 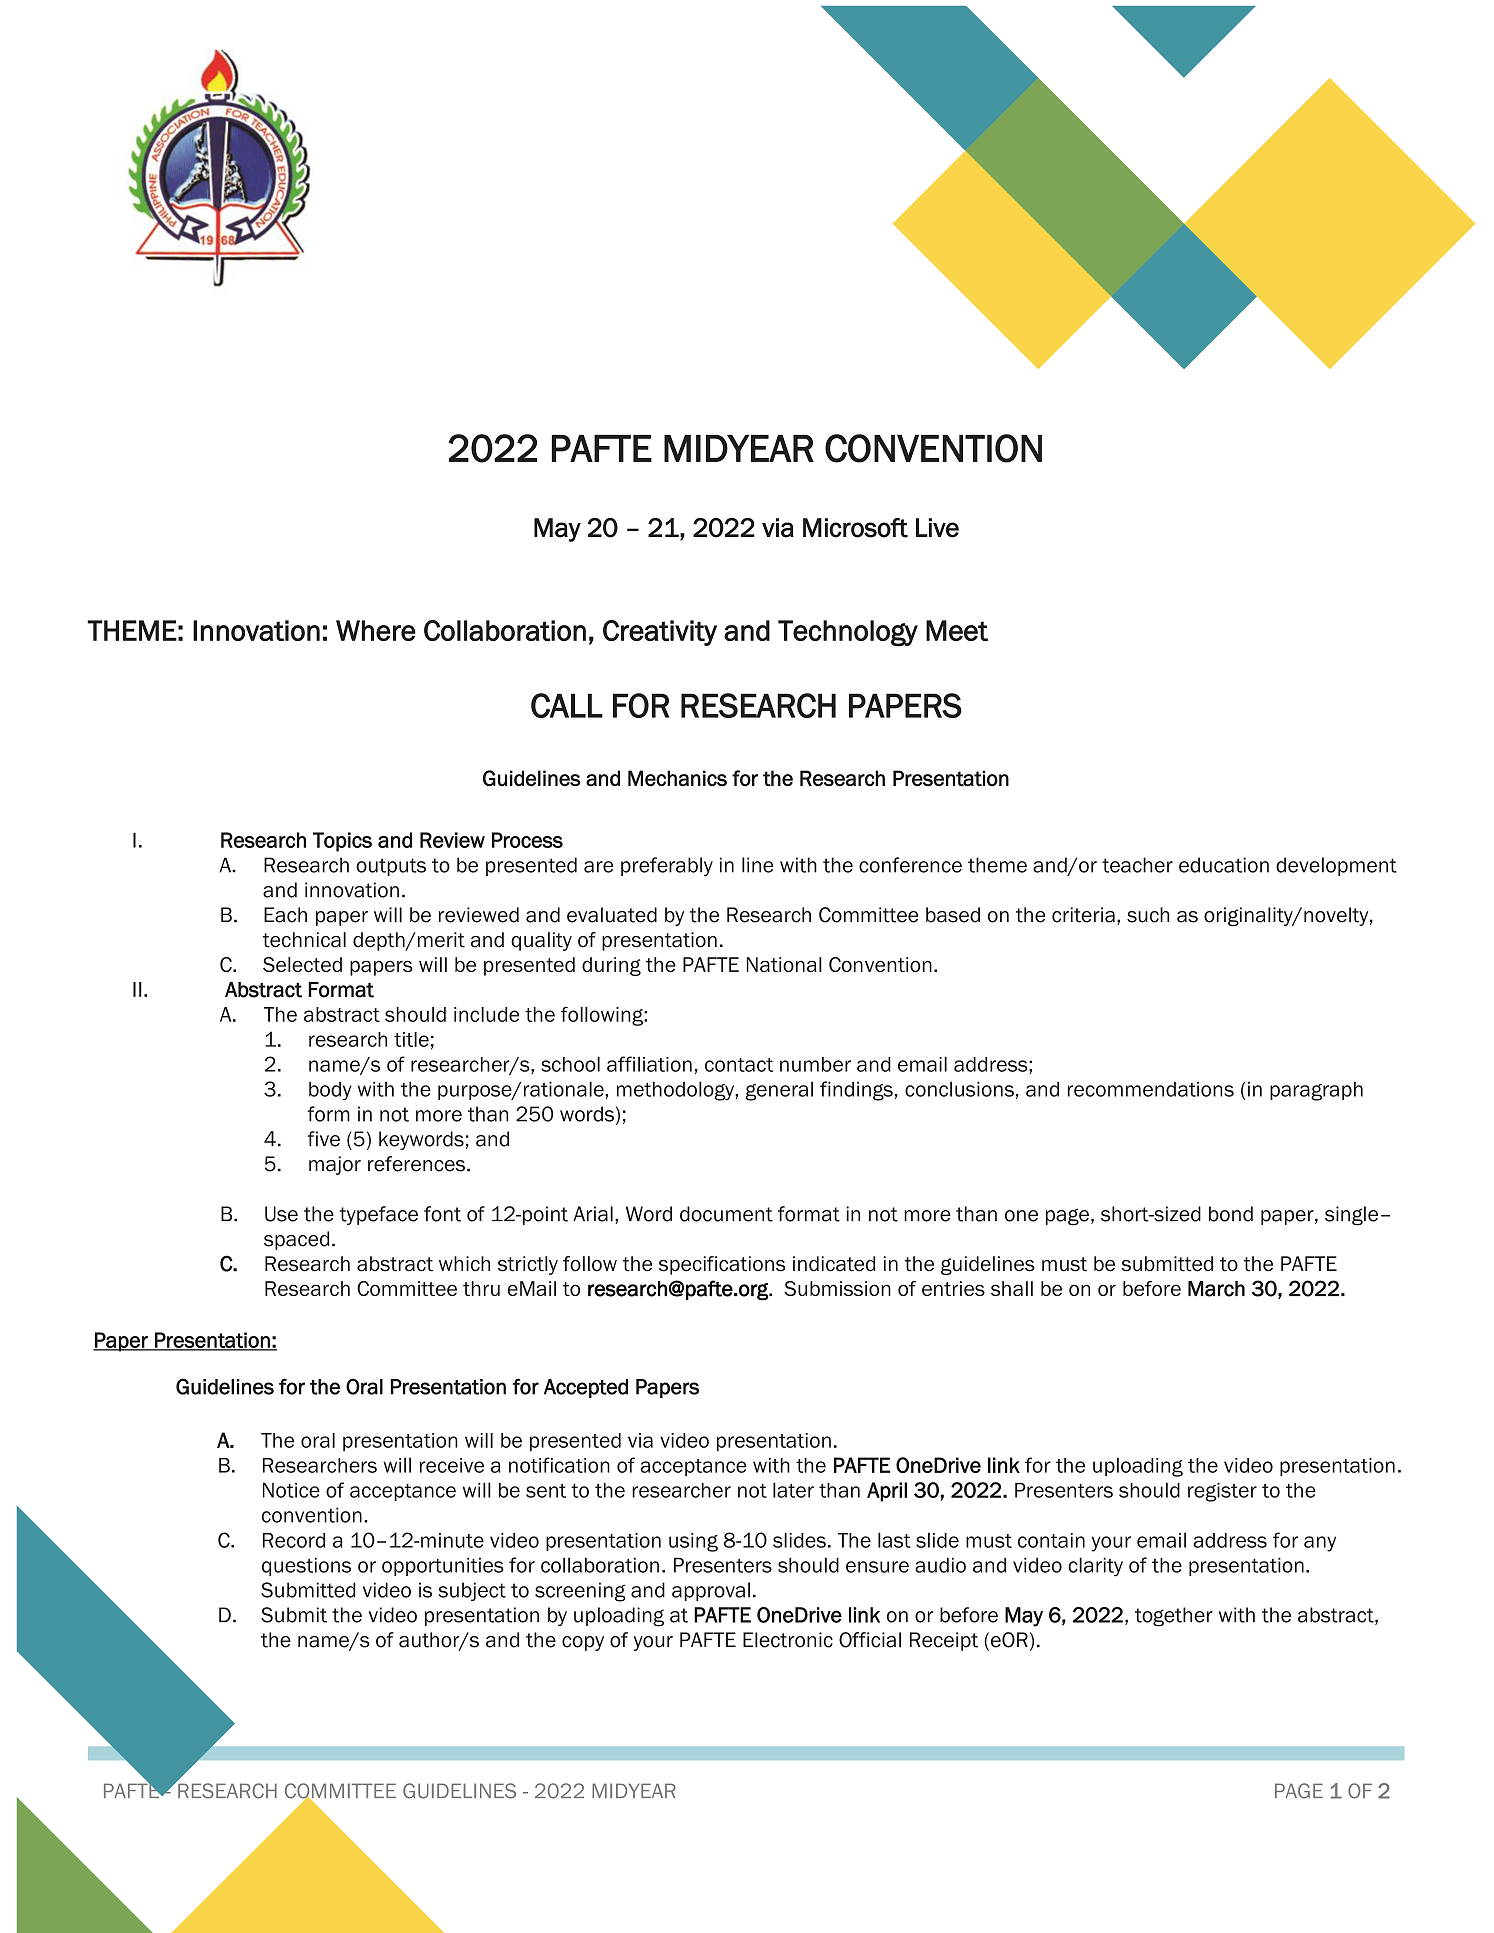 I want to click on thru, so click(x=481, y=1288).
